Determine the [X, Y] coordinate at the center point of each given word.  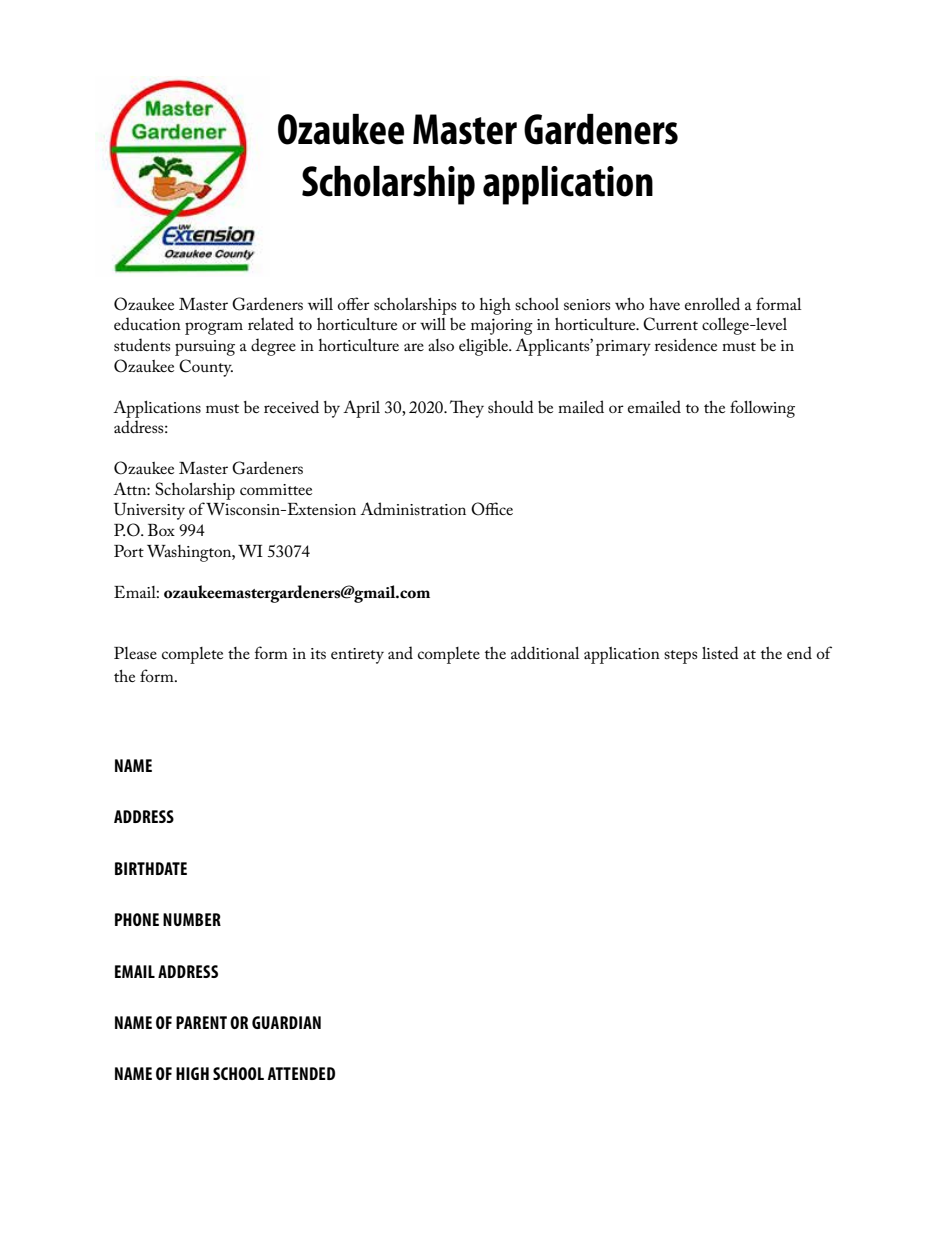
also [441, 345]
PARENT [201, 1022]
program [214, 328]
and [400, 652]
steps [680, 657]
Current [670, 324]
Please [135, 653]
